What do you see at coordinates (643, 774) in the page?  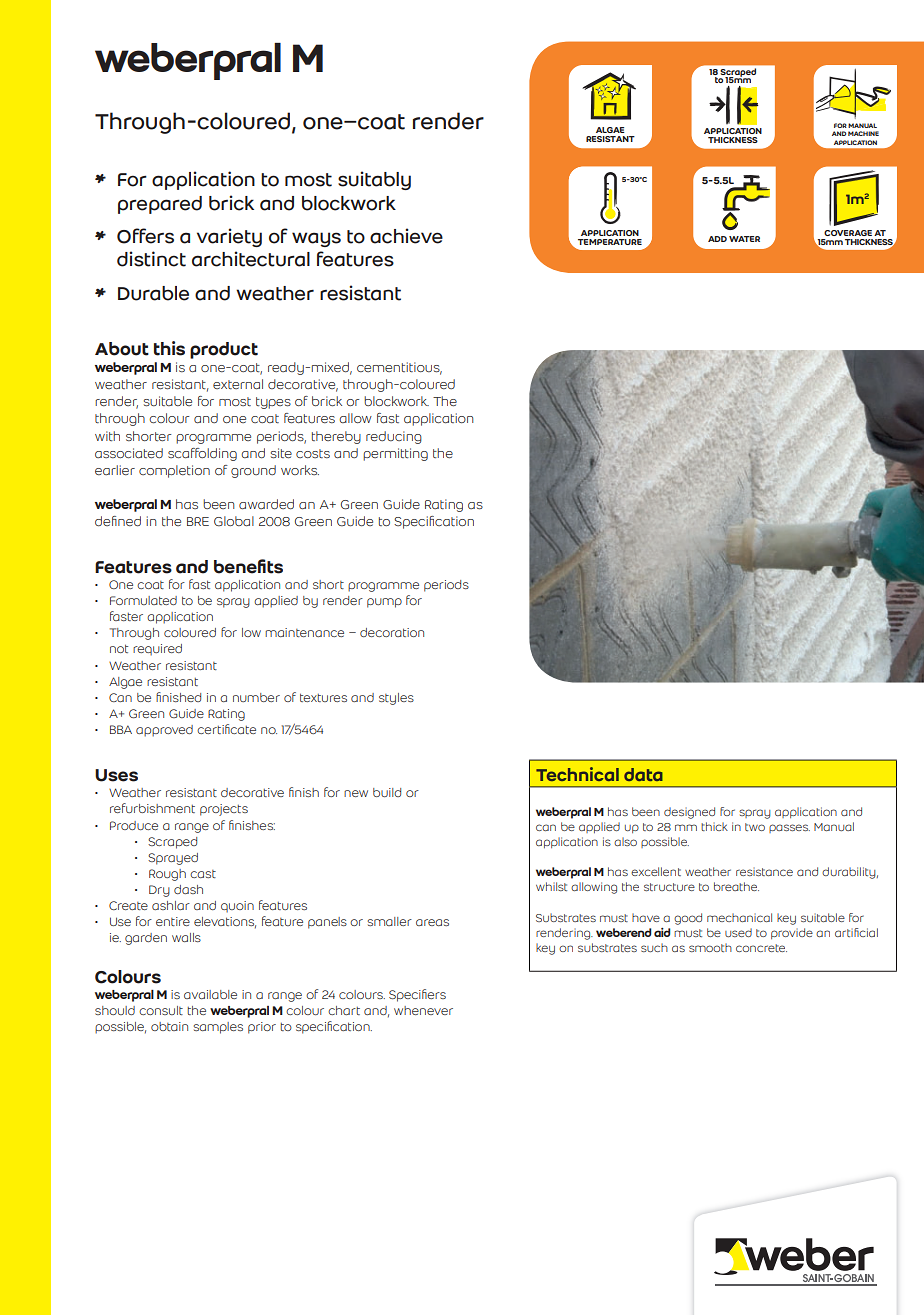 I see `data` at bounding box center [643, 774].
